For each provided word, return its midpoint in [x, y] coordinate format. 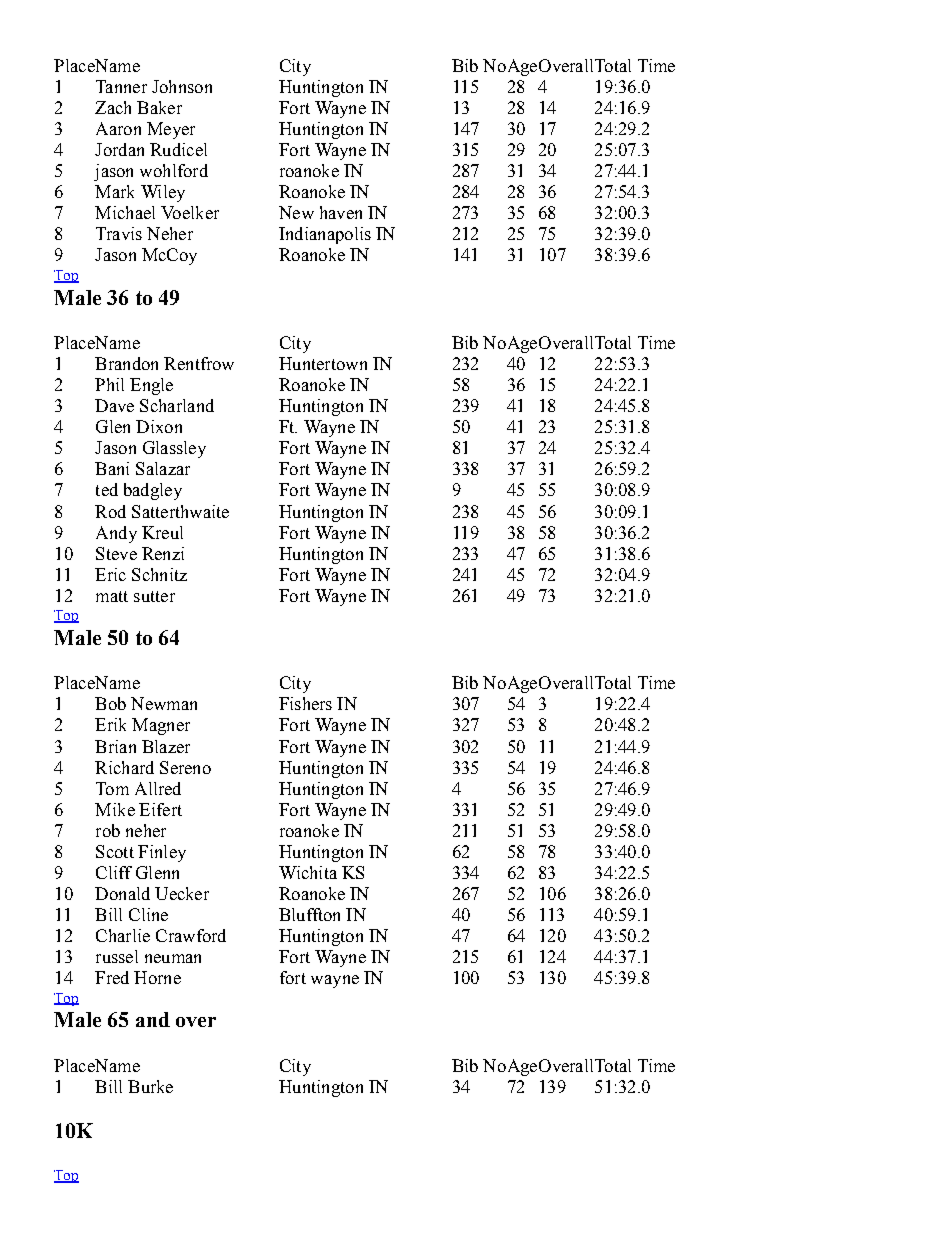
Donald [122, 893]
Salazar [163, 468]
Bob [110, 703]
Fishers [305, 703]
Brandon [126, 363]
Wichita [308, 872]
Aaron [118, 128]
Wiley [163, 193]
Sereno [185, 767]
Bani [112, 468]
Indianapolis [325, 235]
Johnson [182, 86]
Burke [150, 1086]
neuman [173, 958]
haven [341, 212]
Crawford [191, 935]
